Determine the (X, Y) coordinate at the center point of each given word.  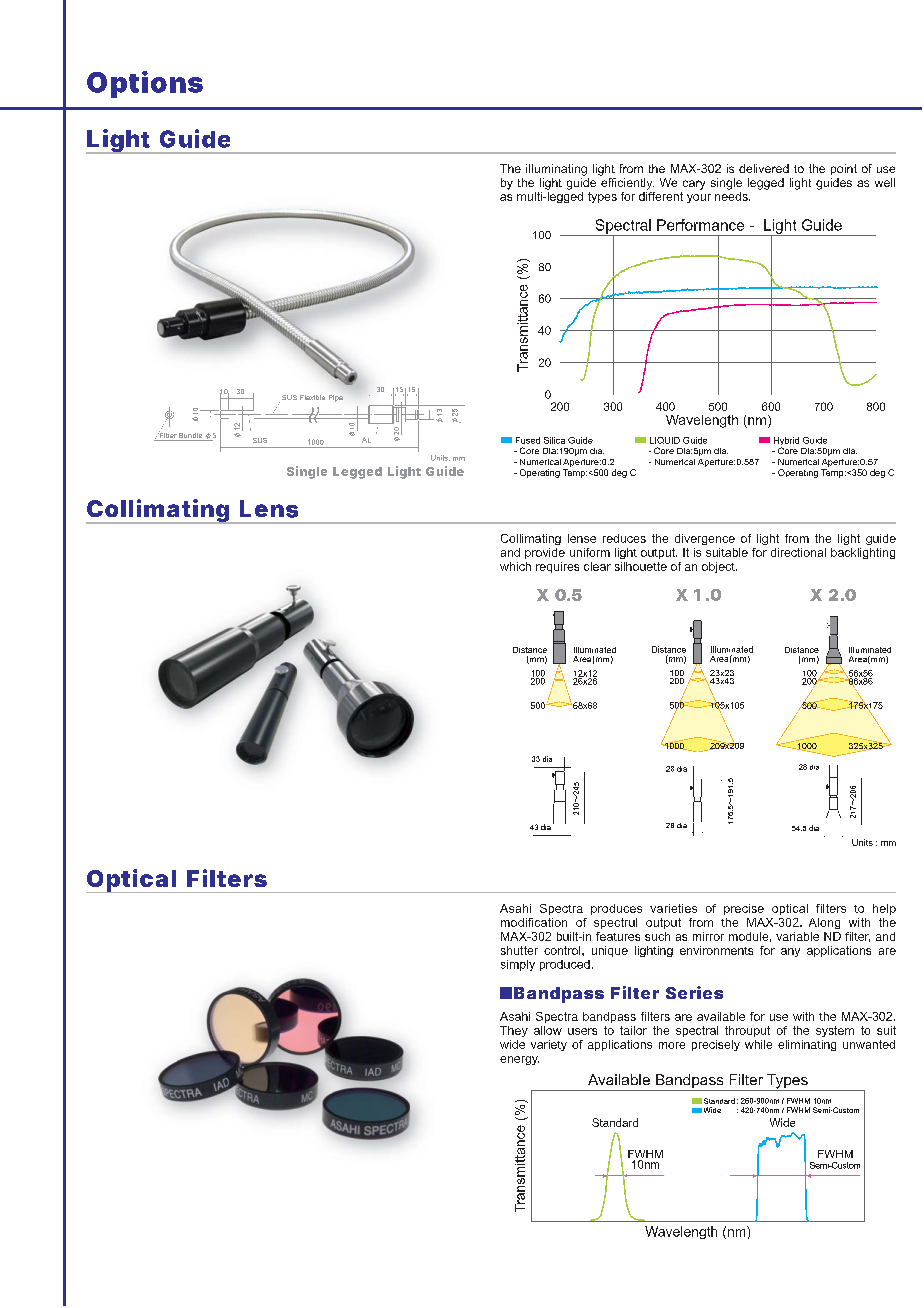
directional (798, 552)
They (514, 1031)
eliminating (807, 1045)
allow (548, 1030)
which (515, 566)
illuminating (556, 170)
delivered (764, 168)
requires (557, 567)
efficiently (627, 182)
